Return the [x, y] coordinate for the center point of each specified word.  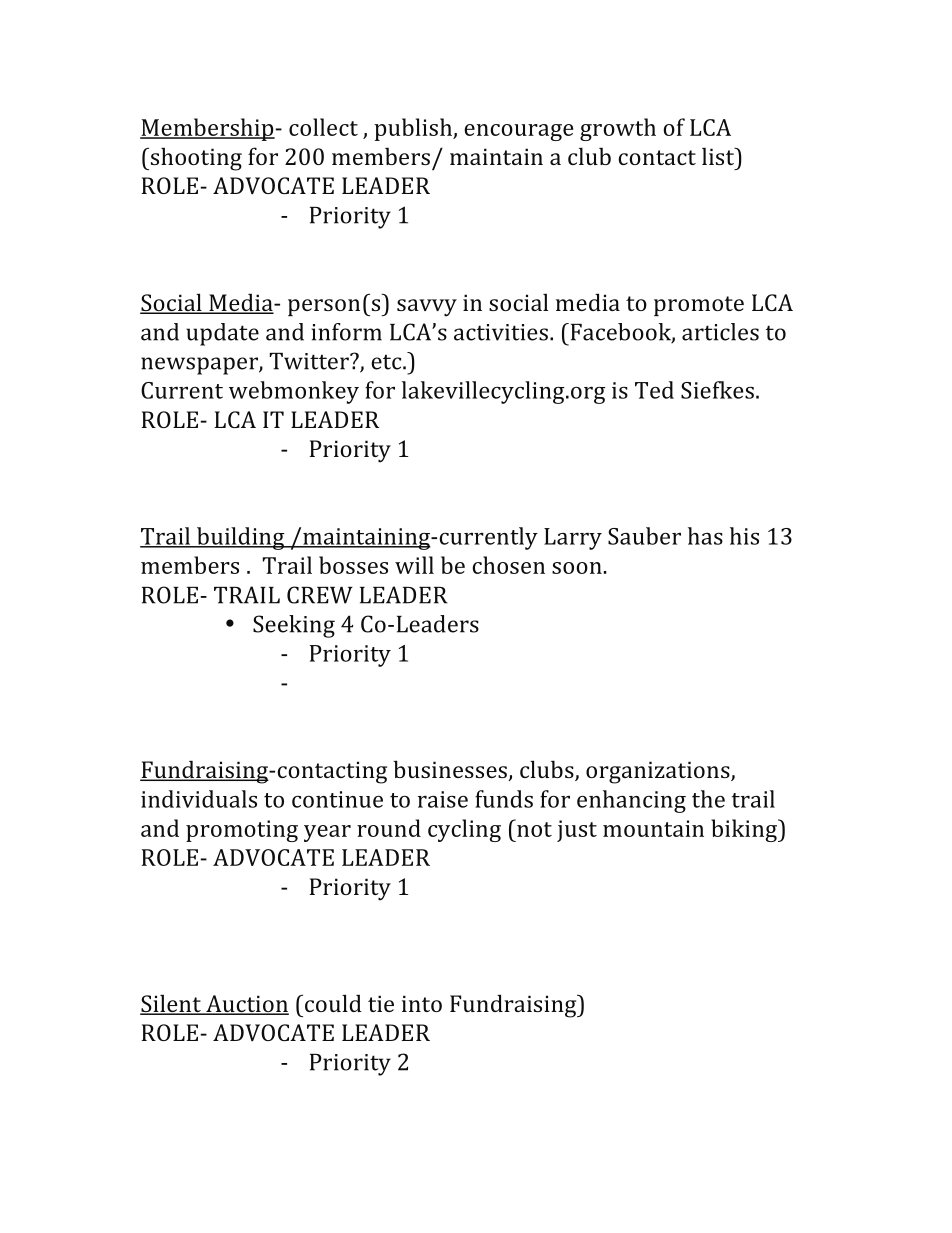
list [719, 156]
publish [414, 129]
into [422, 1003]
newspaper [200, 366]
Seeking [294, 626]
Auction [246, 1005]
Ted [654, 390]
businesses [451, 770]
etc [387, 362]
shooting [195, 159]
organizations [659, 772]
